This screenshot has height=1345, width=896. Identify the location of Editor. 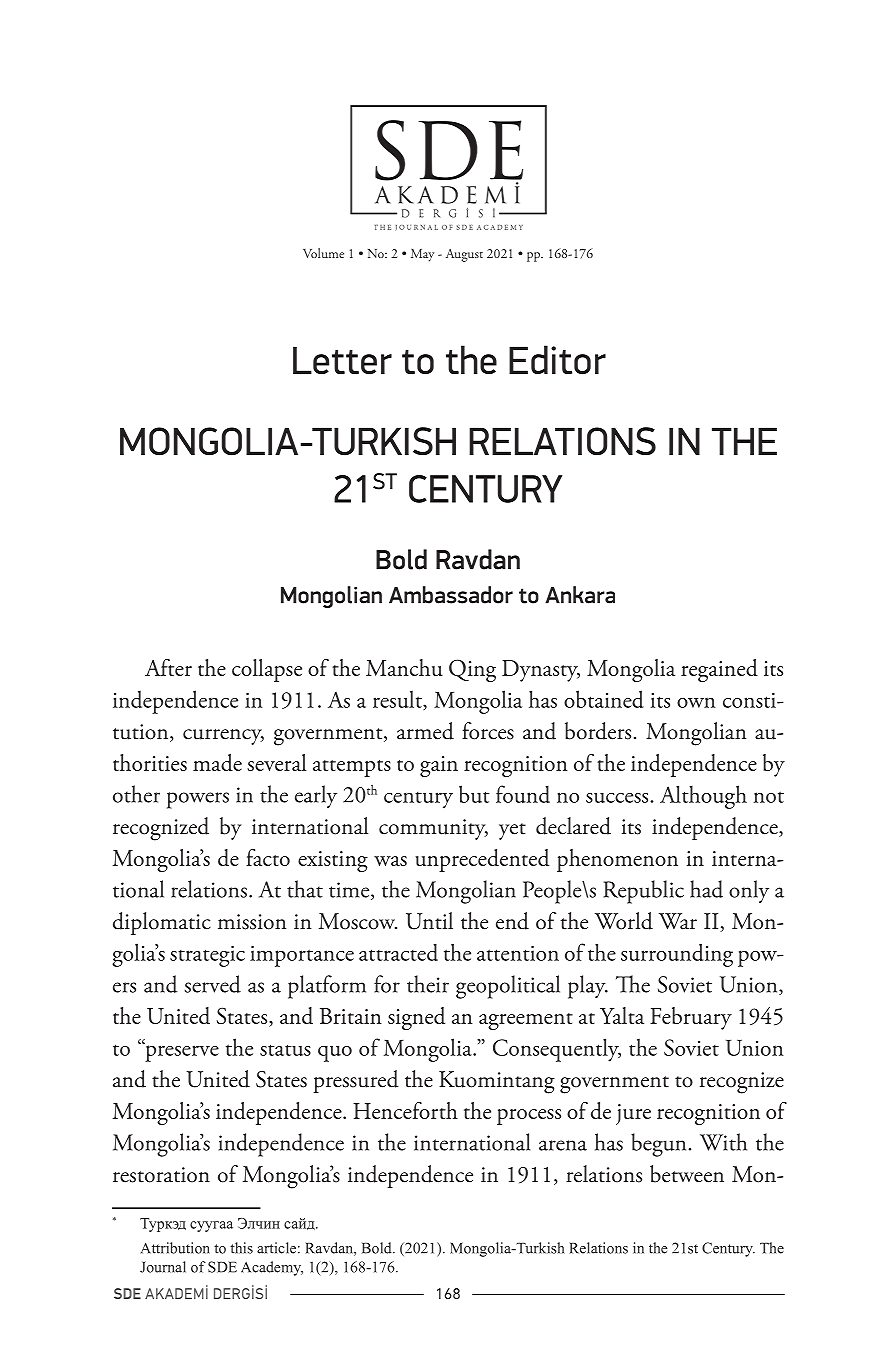
(557, 359).
